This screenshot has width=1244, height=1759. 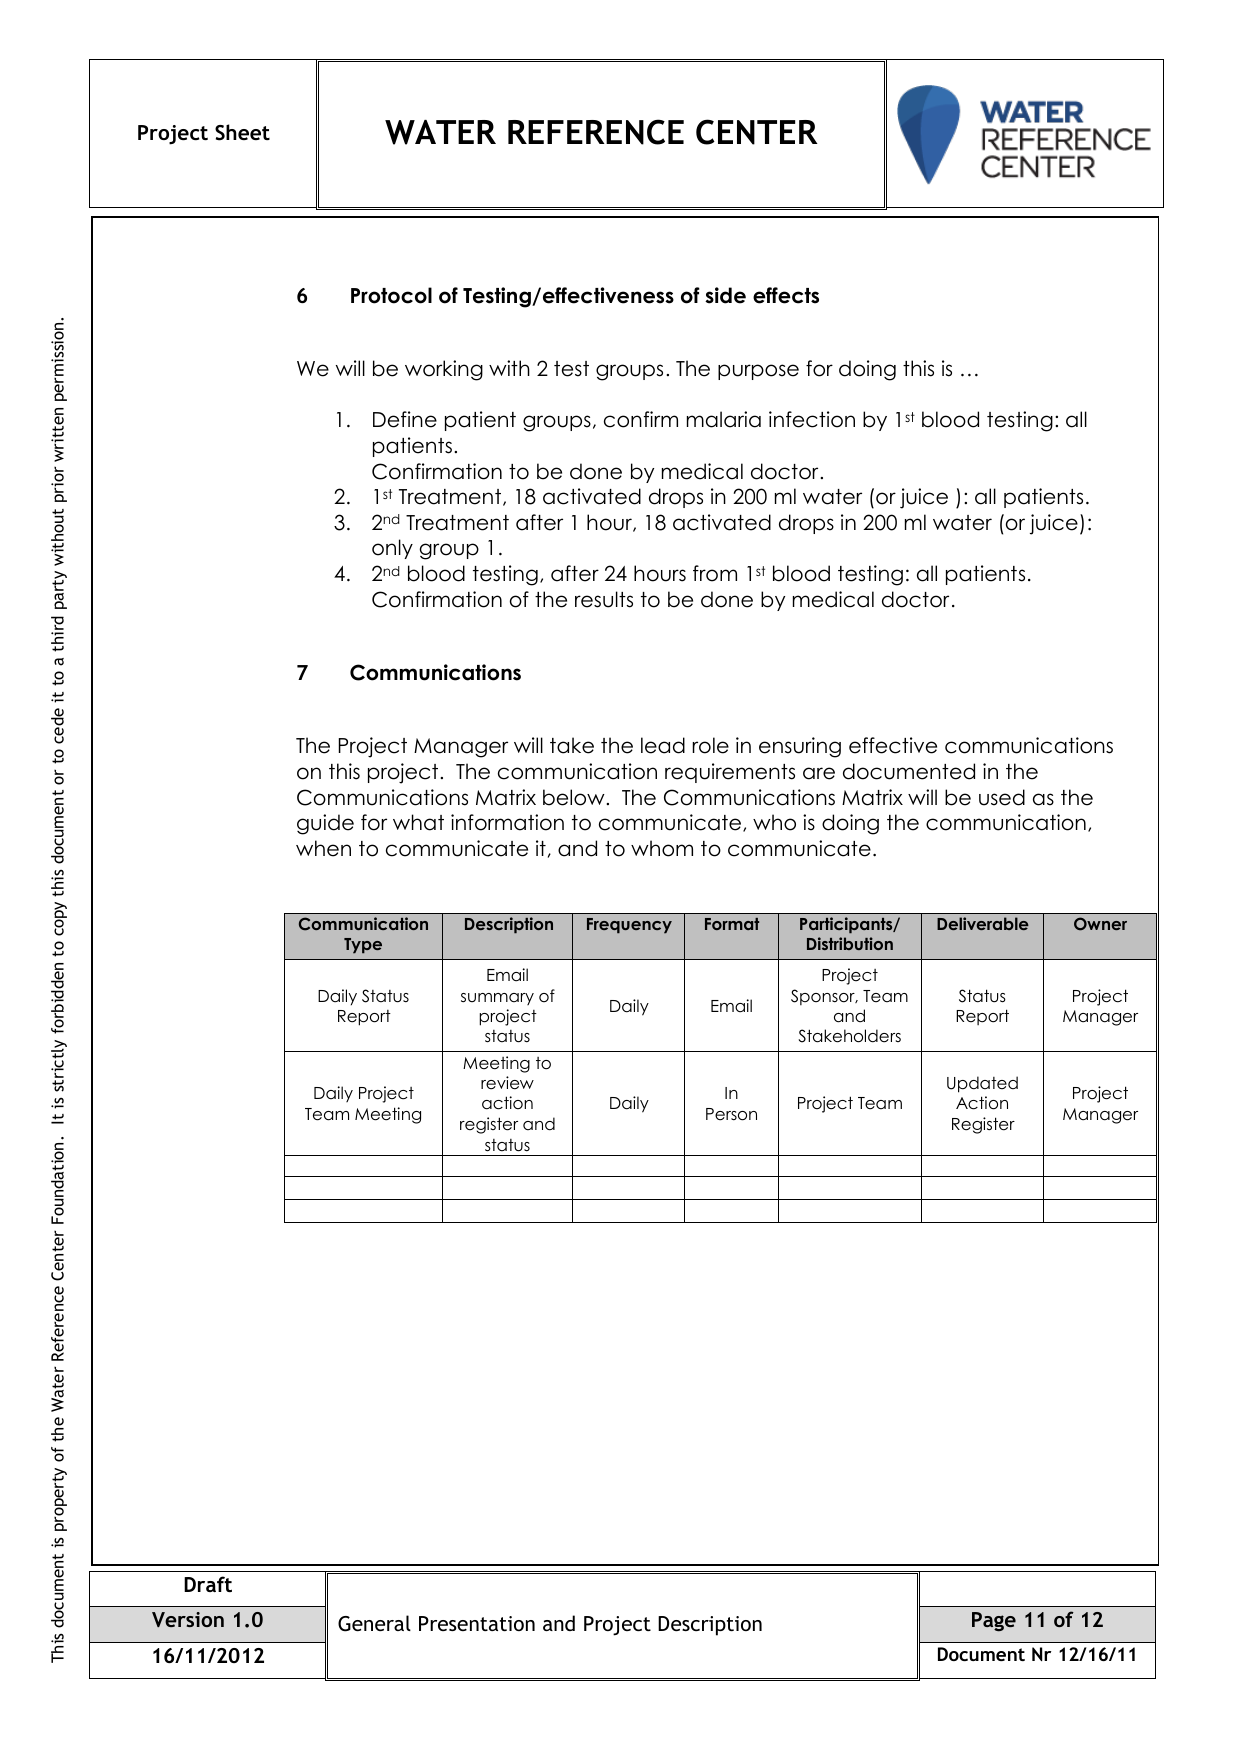 What do you see at coordinates (604, 599) in the screenshot?
I see `results` at bounding box center [604, 599].
